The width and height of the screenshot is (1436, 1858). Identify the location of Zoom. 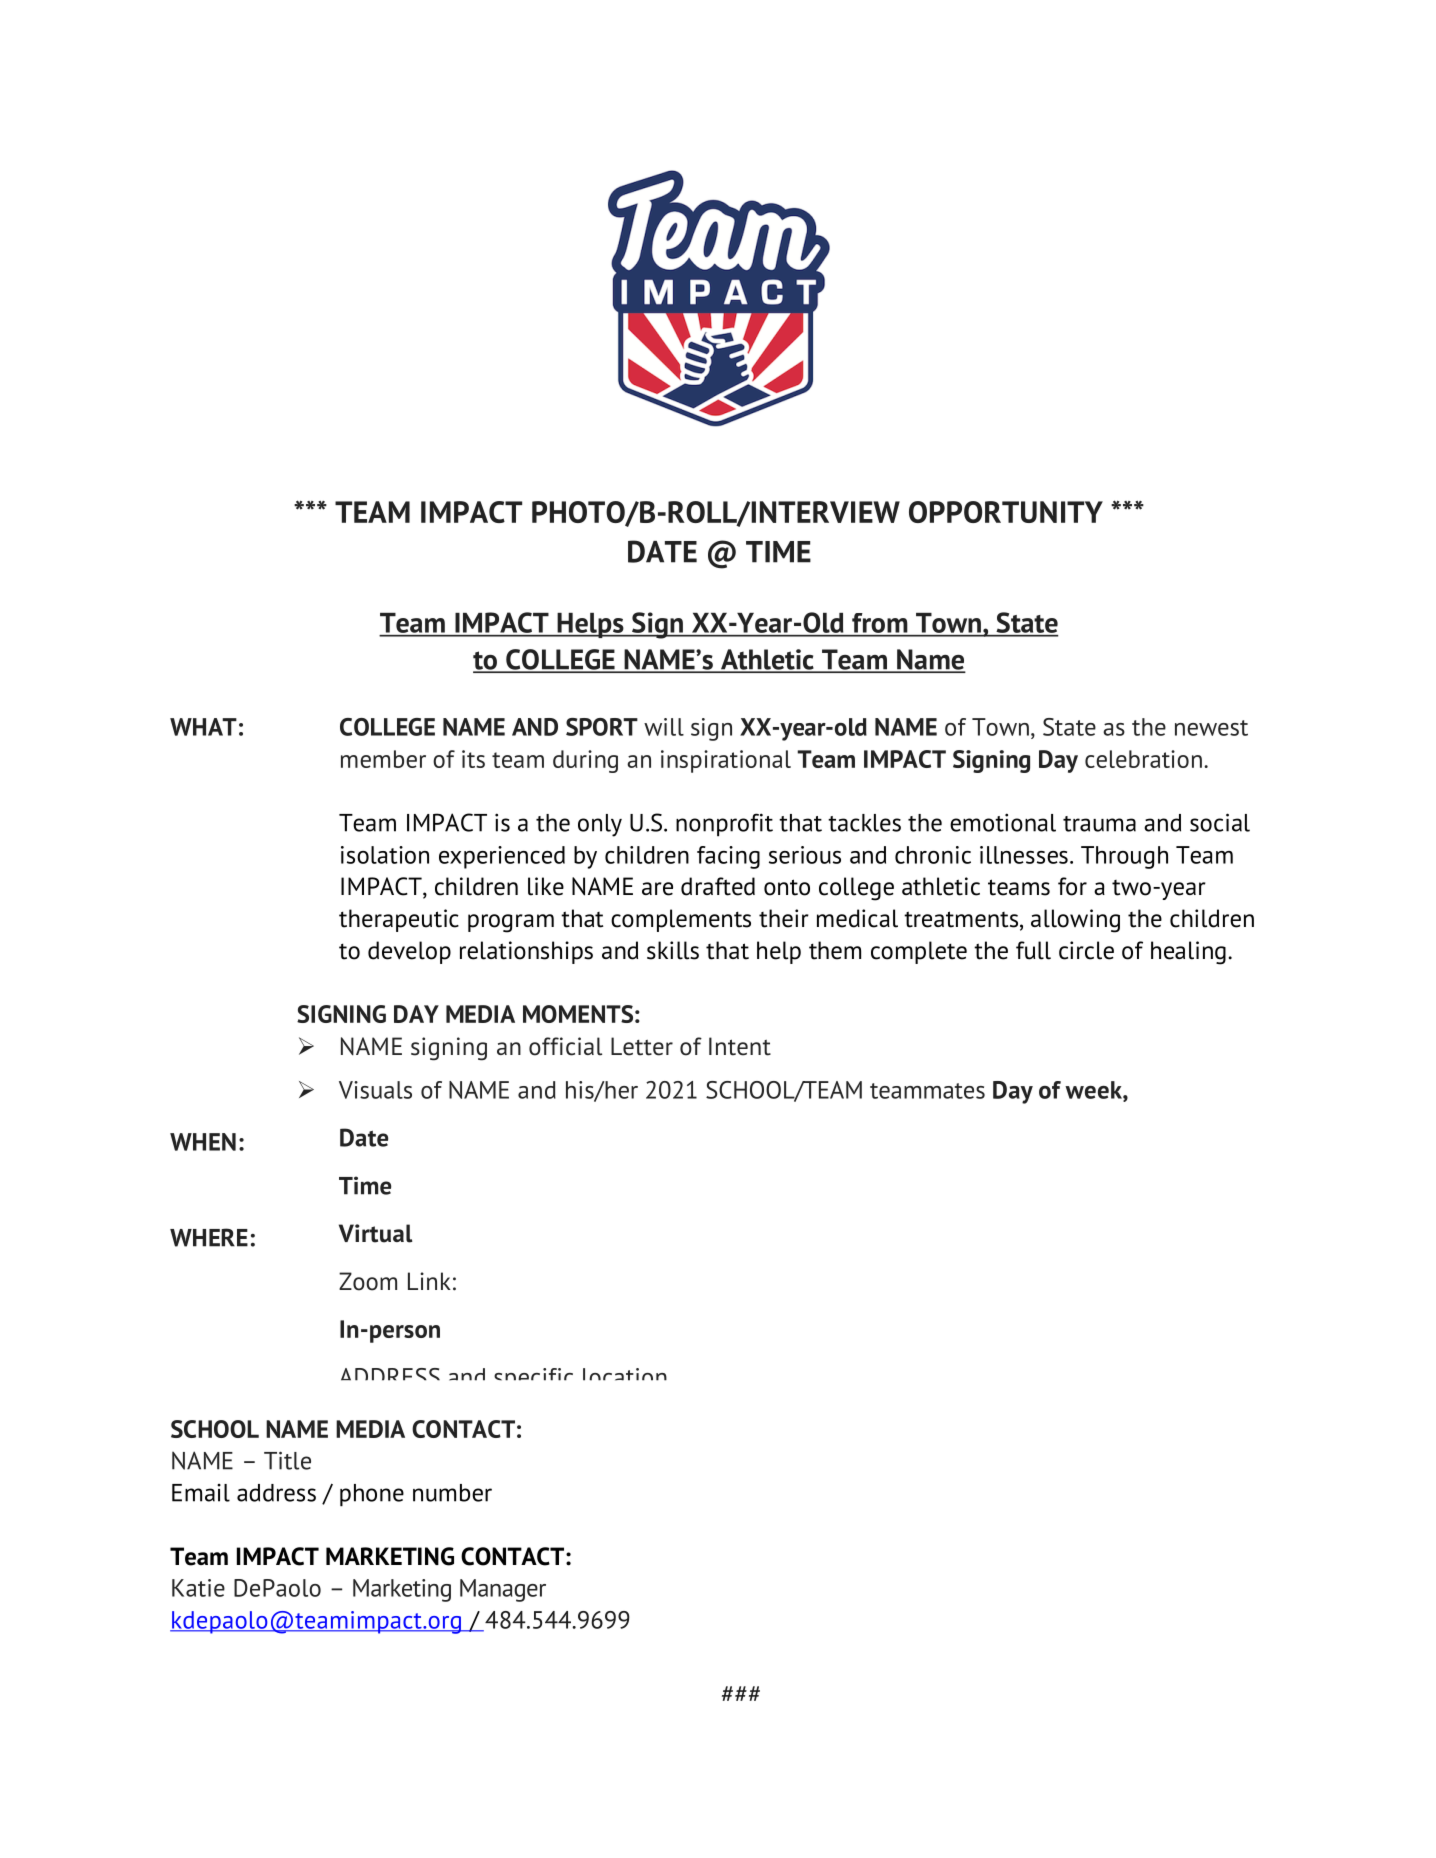
(368, 1281).
